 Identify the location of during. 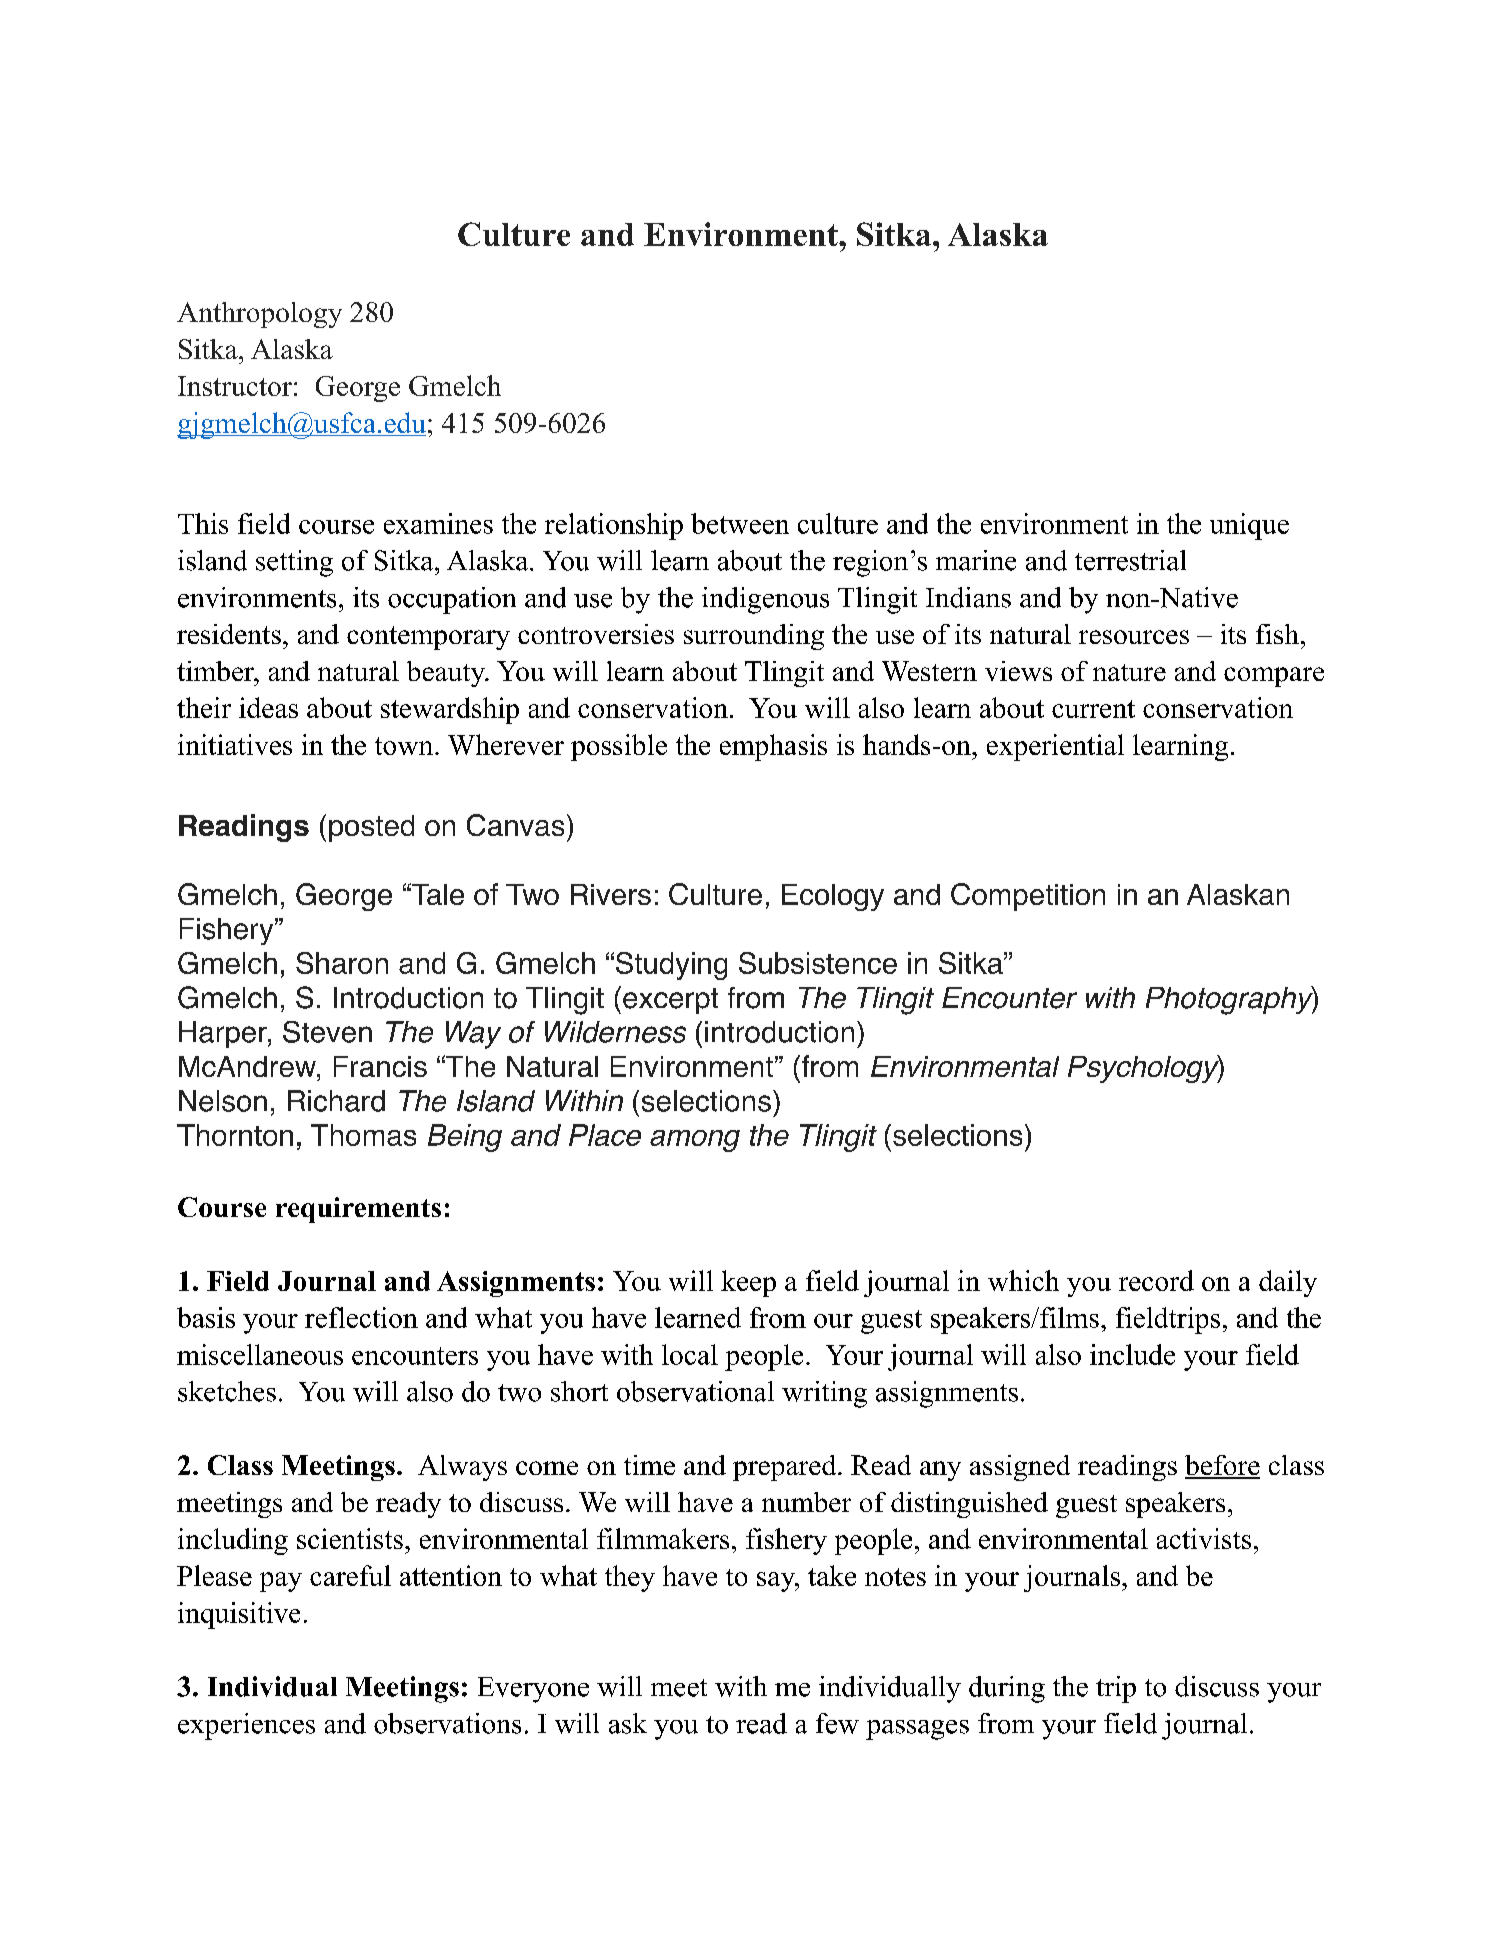
(1007, 1689).
